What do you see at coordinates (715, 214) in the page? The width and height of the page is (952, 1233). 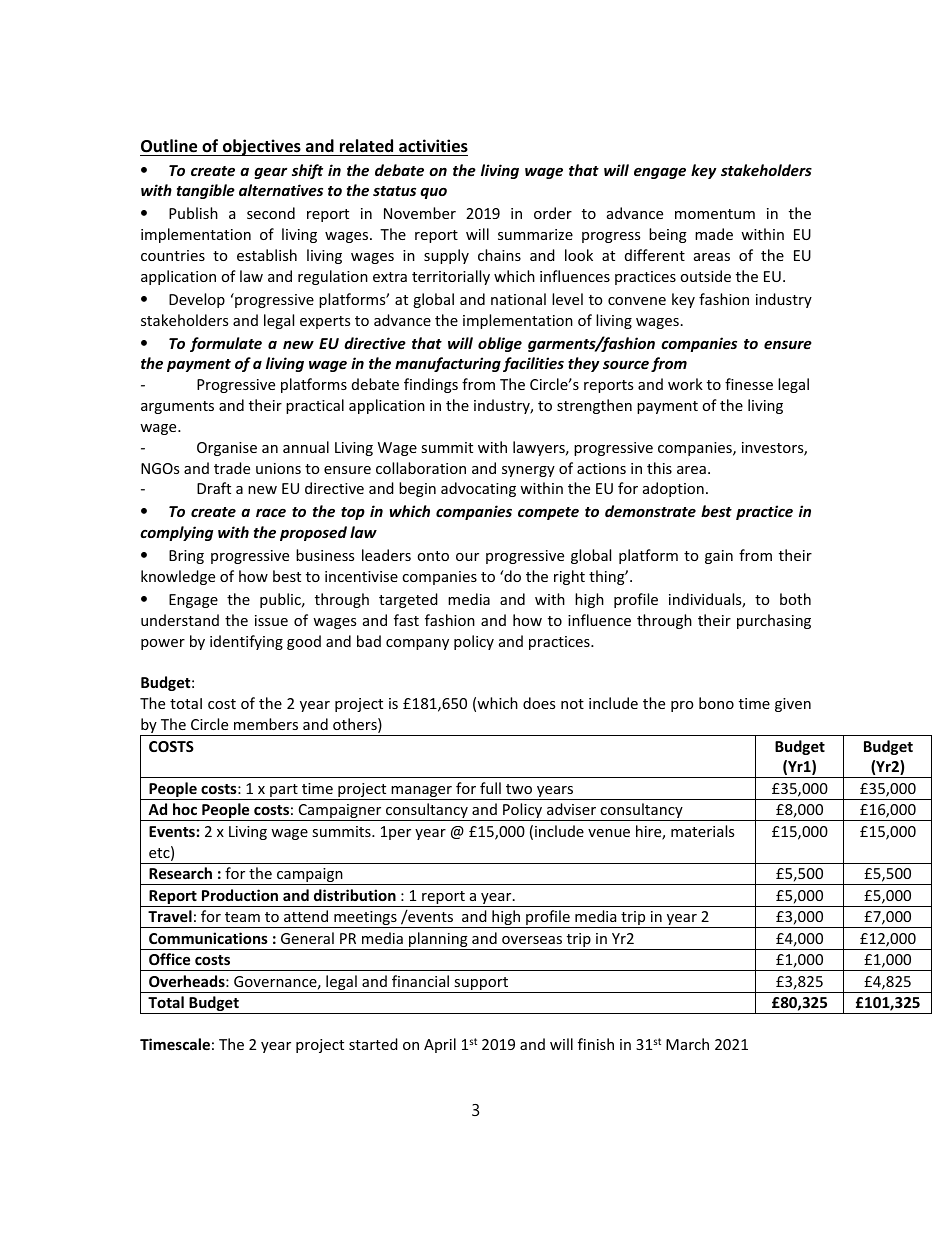 I see `momentum` at bounding box center [715, 214].
